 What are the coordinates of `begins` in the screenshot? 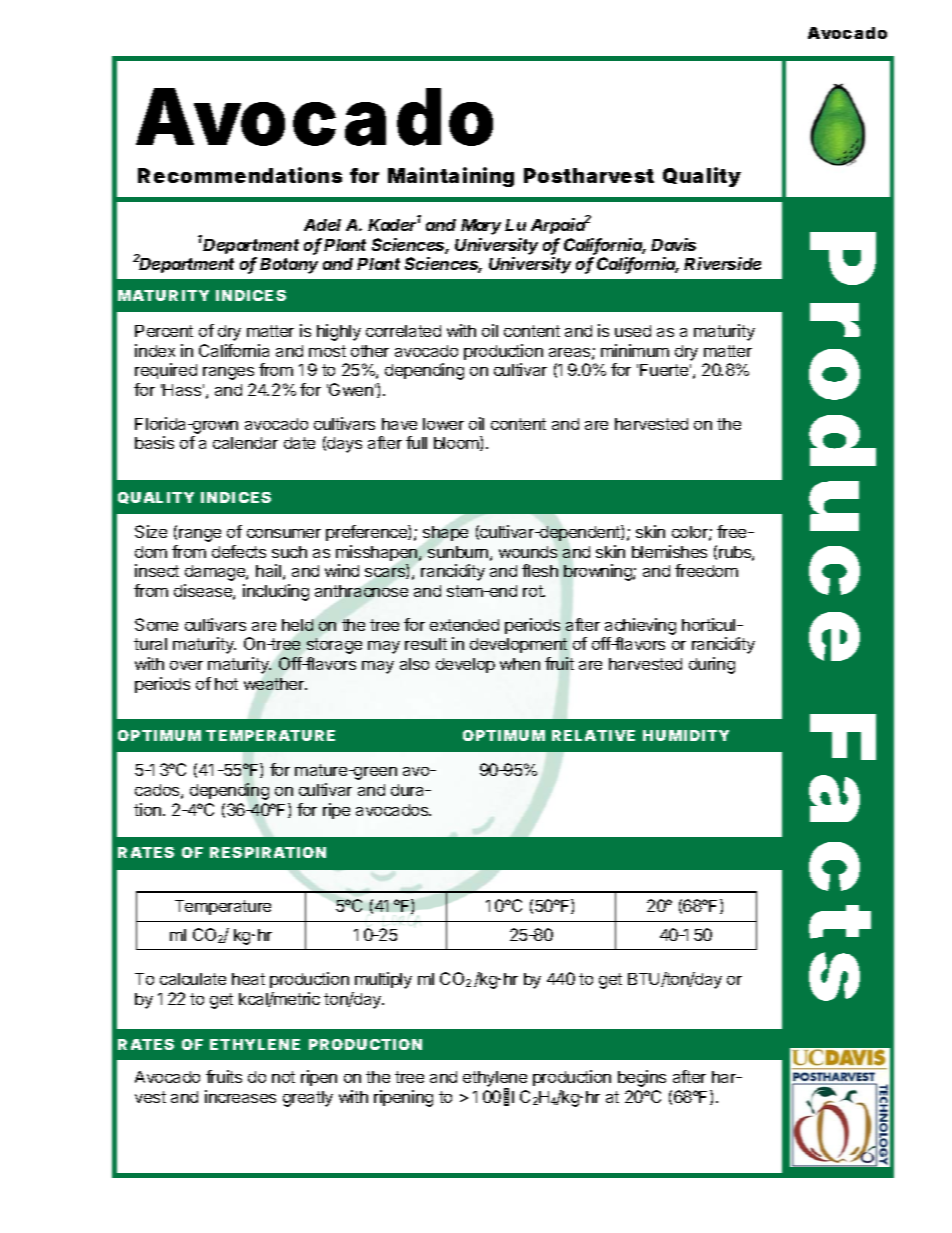 It's located at (642, 1078).
